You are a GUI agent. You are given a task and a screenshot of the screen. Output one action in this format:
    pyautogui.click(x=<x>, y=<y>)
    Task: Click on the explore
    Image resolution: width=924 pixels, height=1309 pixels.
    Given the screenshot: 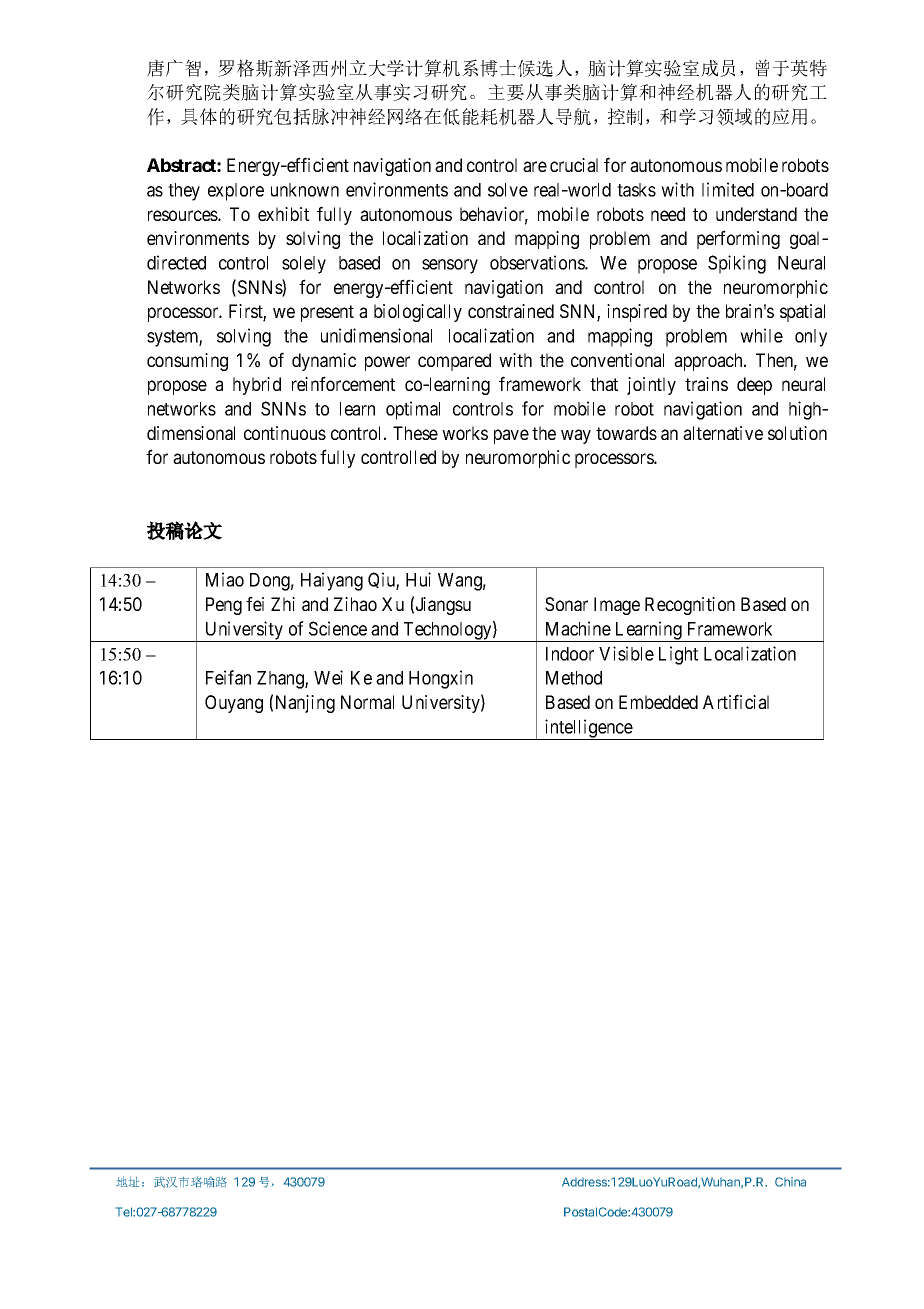 What is the action you would take?
    pyautogui.click(x=236, y=192)
